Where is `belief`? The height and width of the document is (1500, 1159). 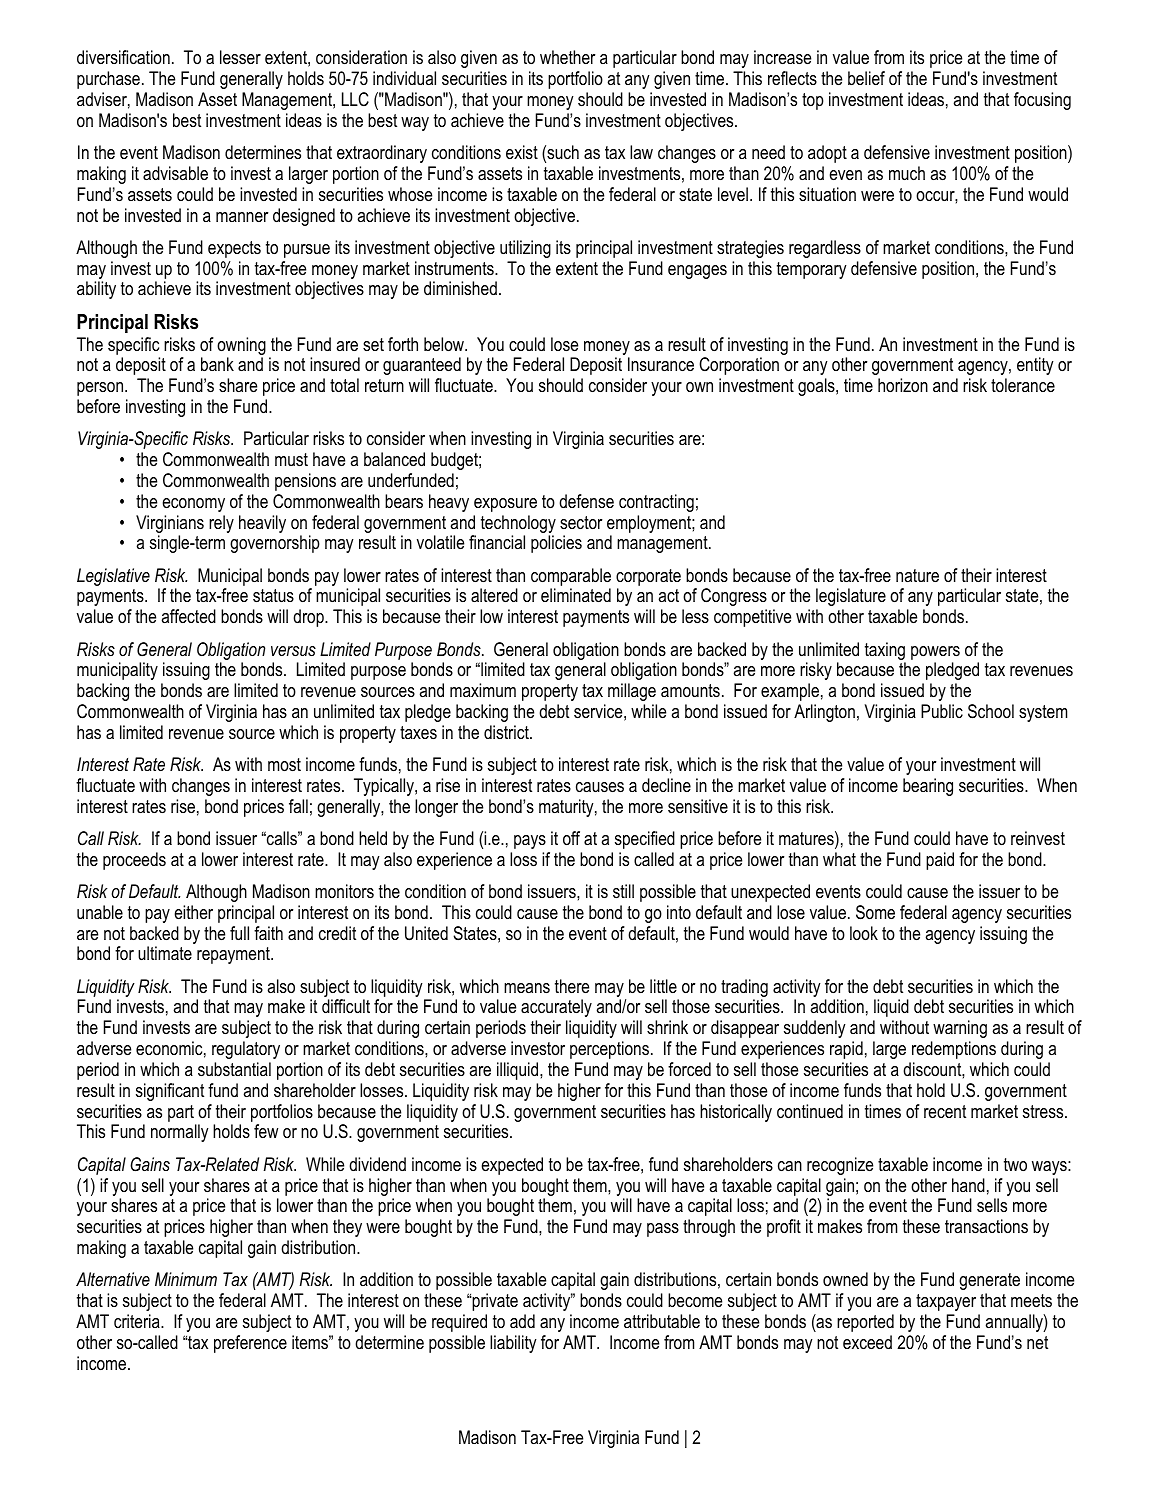
belief is located at coordinates (866, 78).
